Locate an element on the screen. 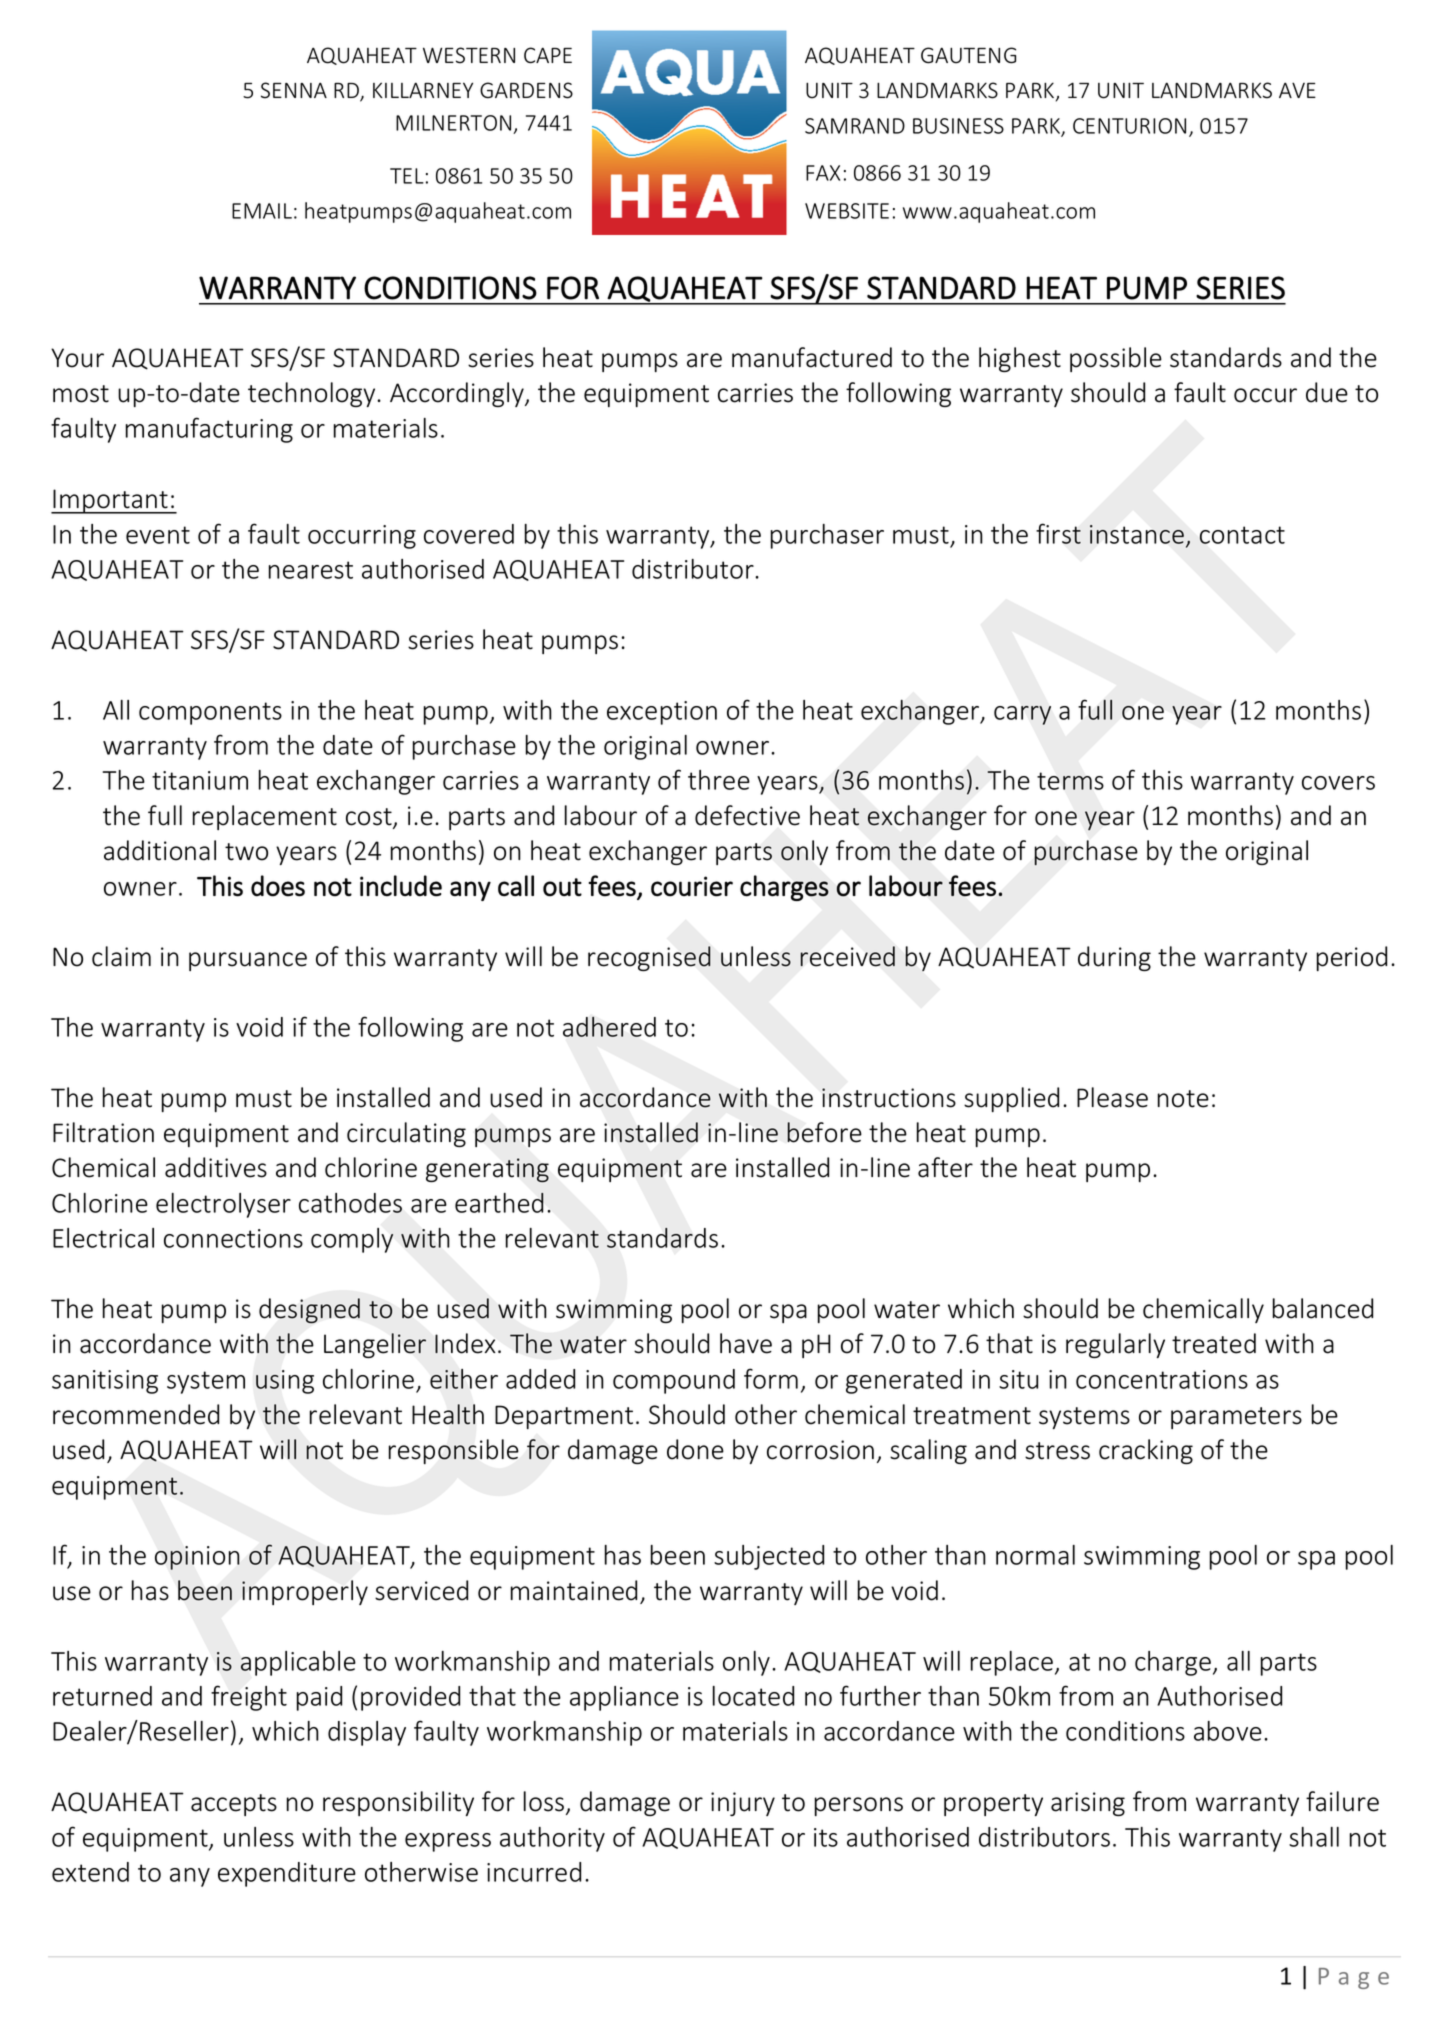 This screenshot has height=2024, width=1431. recognised is located at coordinates (649, 958).
